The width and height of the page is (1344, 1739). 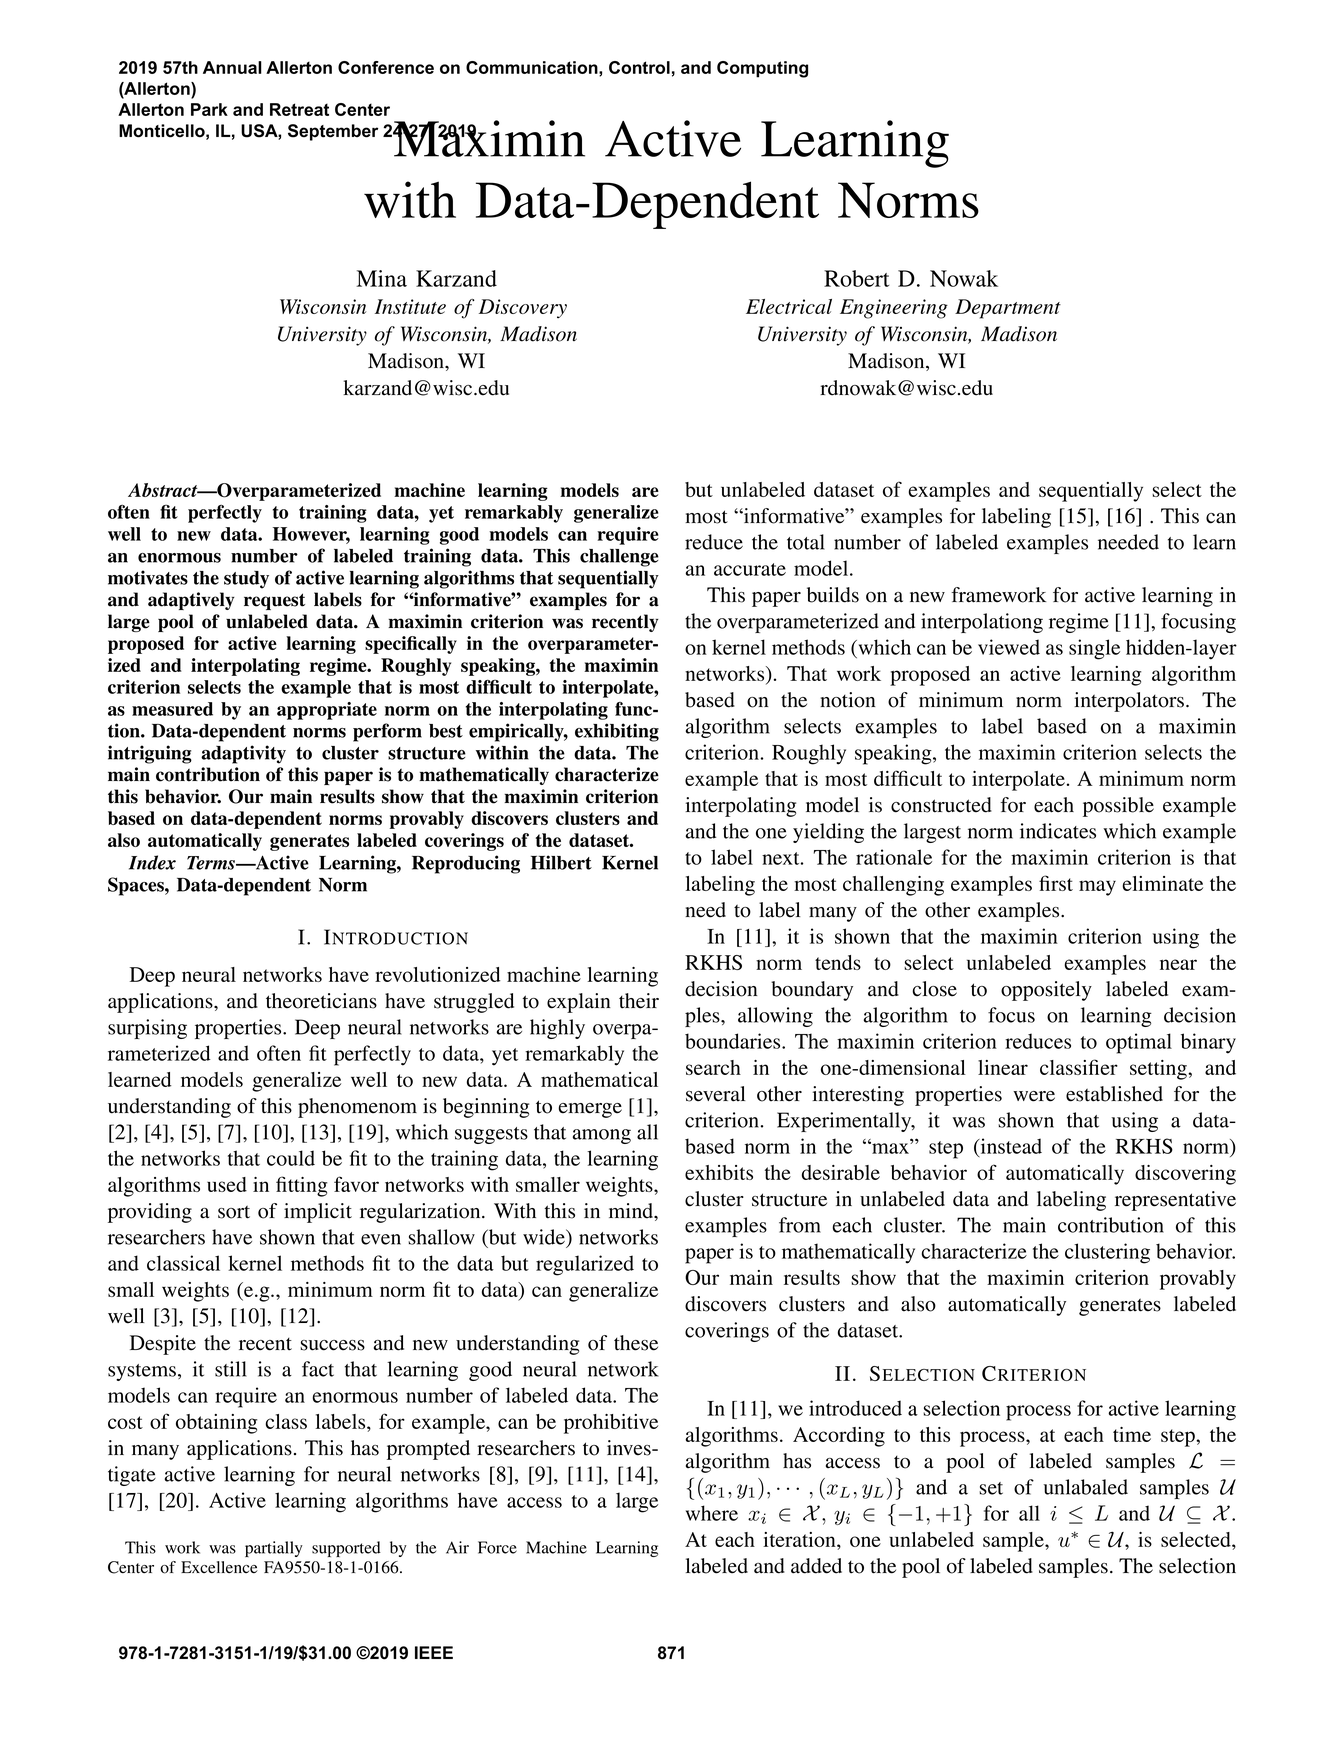 I want to click on established, so click(x=1114, y=1094).
